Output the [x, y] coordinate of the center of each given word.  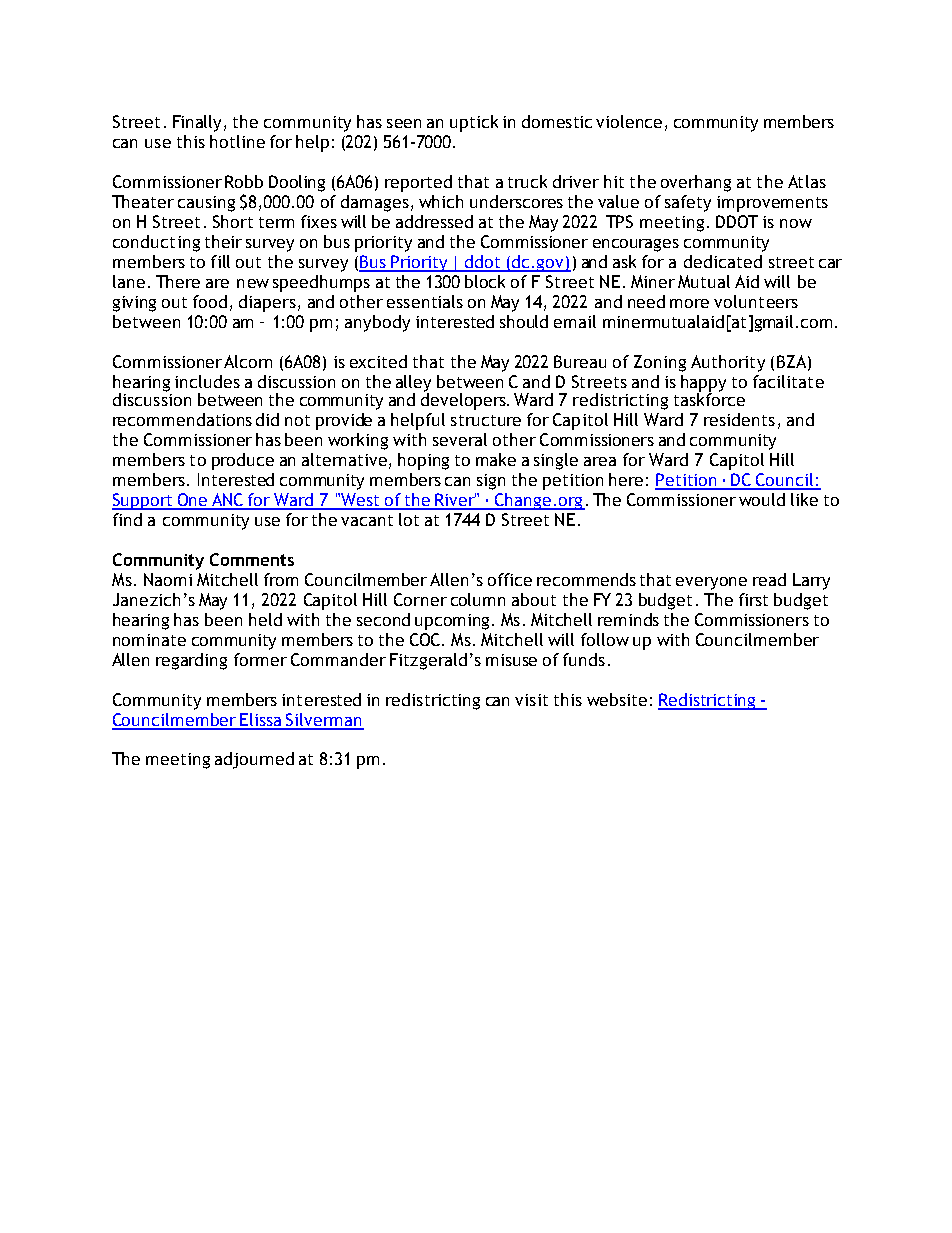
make [496, 459]
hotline [237, 141]
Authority [728, 363]
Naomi [168, 579]
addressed [434, 221]
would [762, 499]
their [223, 241]
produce [243, 461]
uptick [474, 123]
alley [413, 384]
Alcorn [248, 361]
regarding [191, 661]
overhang [696, 183]
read [769, 579]
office [510, 579]
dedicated [723, 261]
